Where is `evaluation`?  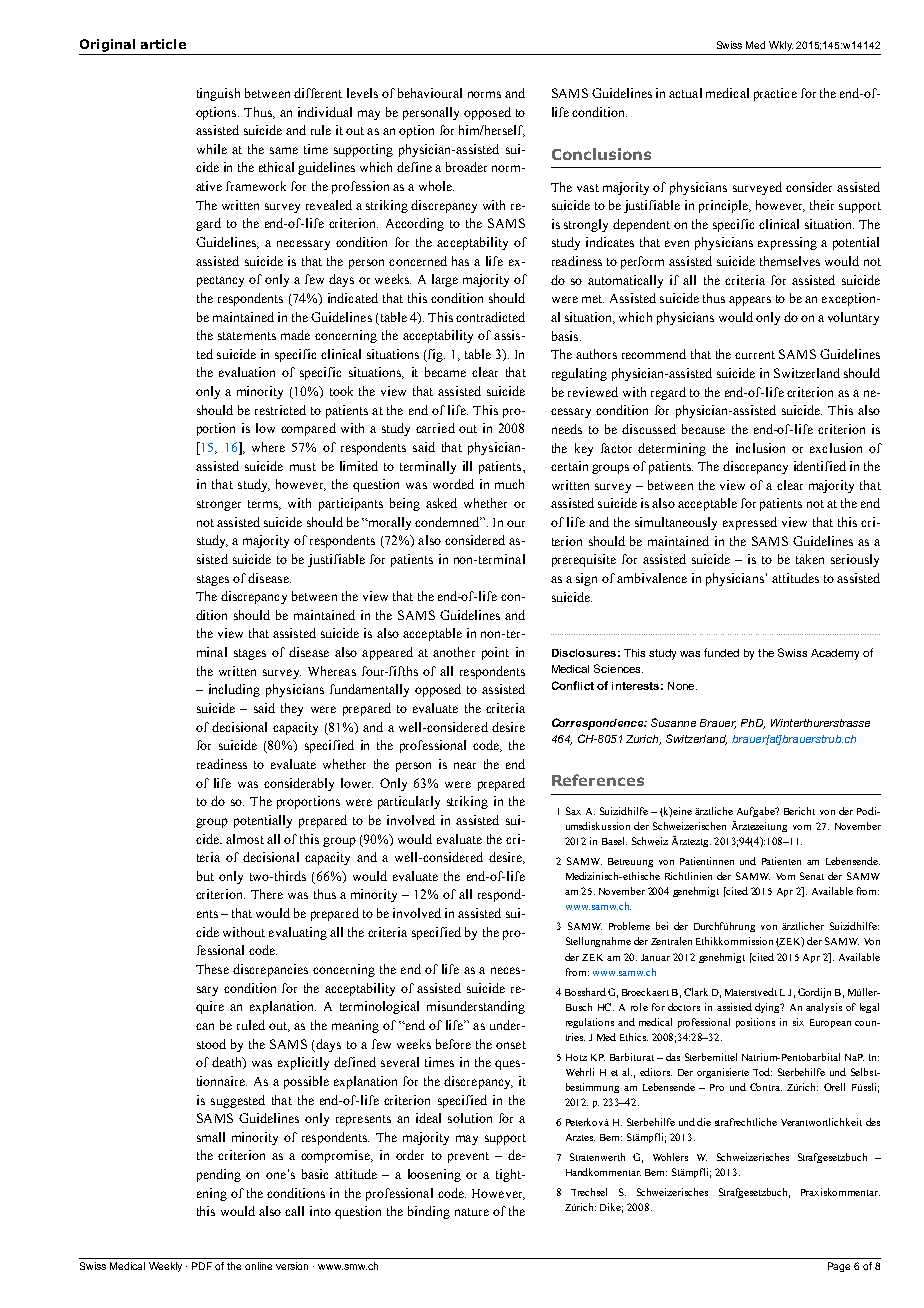
evaluation is located at coordinates (247, 372).
